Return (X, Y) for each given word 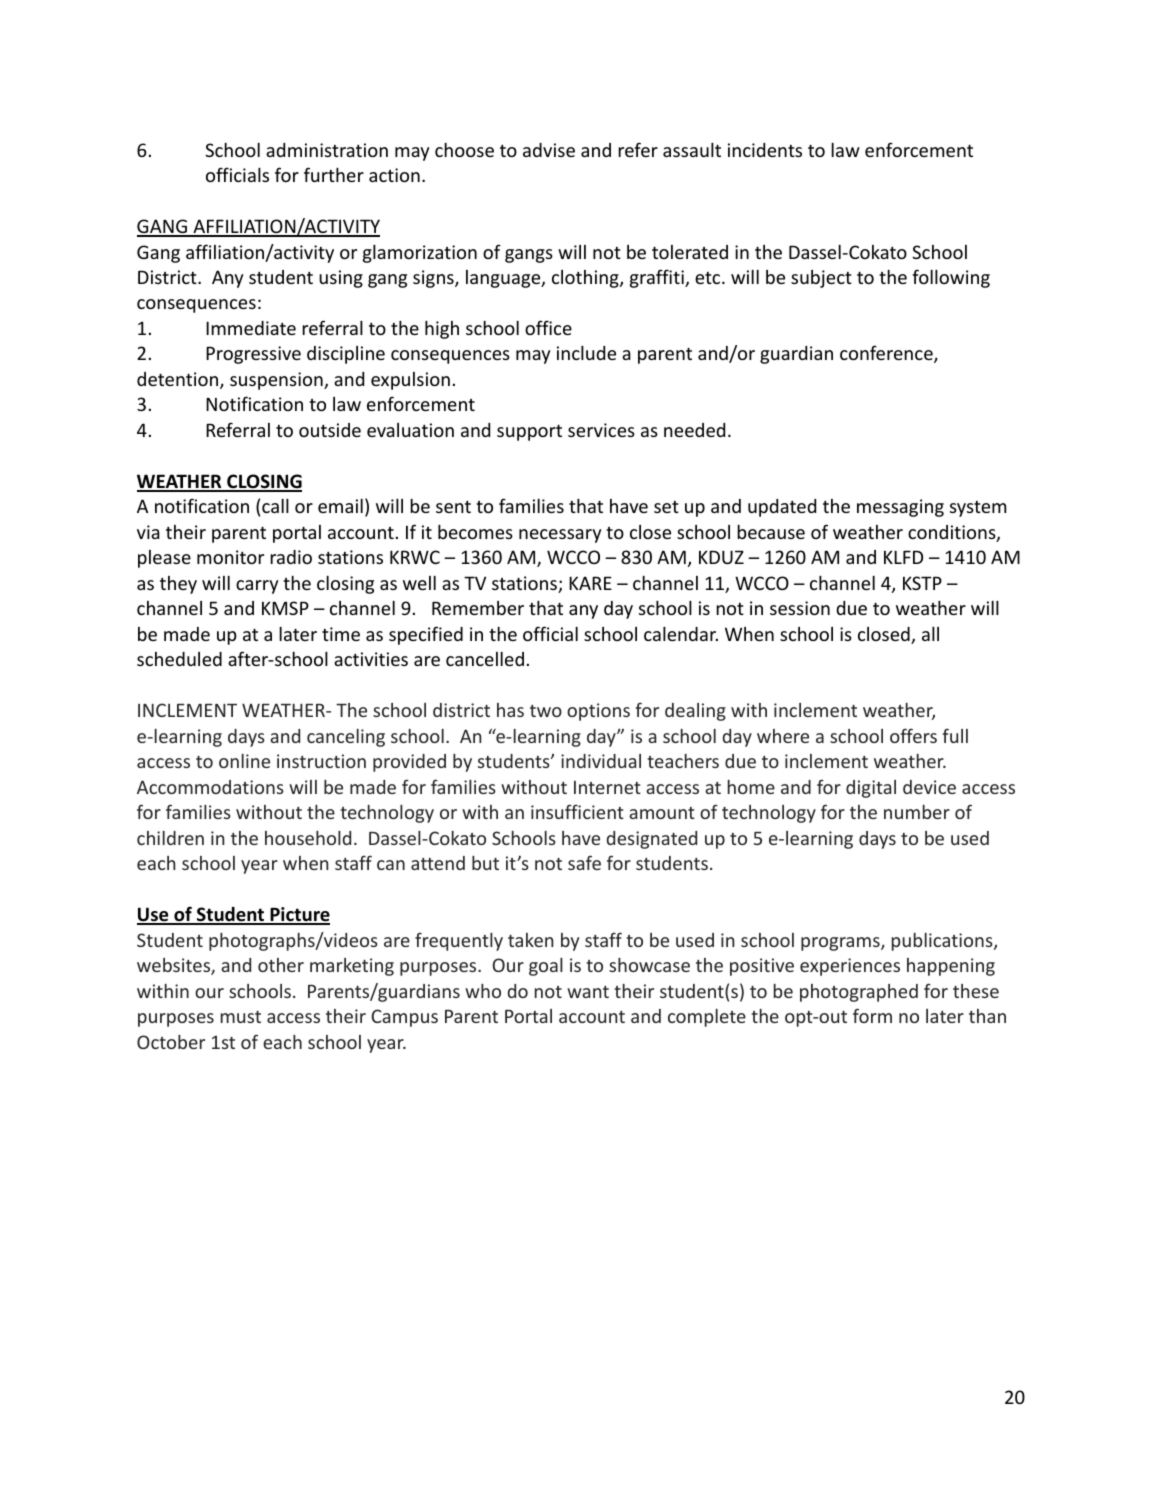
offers (913, 735)
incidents (765, 150)
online (244, 761)
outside (330, 430)
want (588, 992)
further (334, 174)
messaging (900, 508)
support (529, 432)
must (241, 1017)
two (546, 711)
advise (549, 150)
